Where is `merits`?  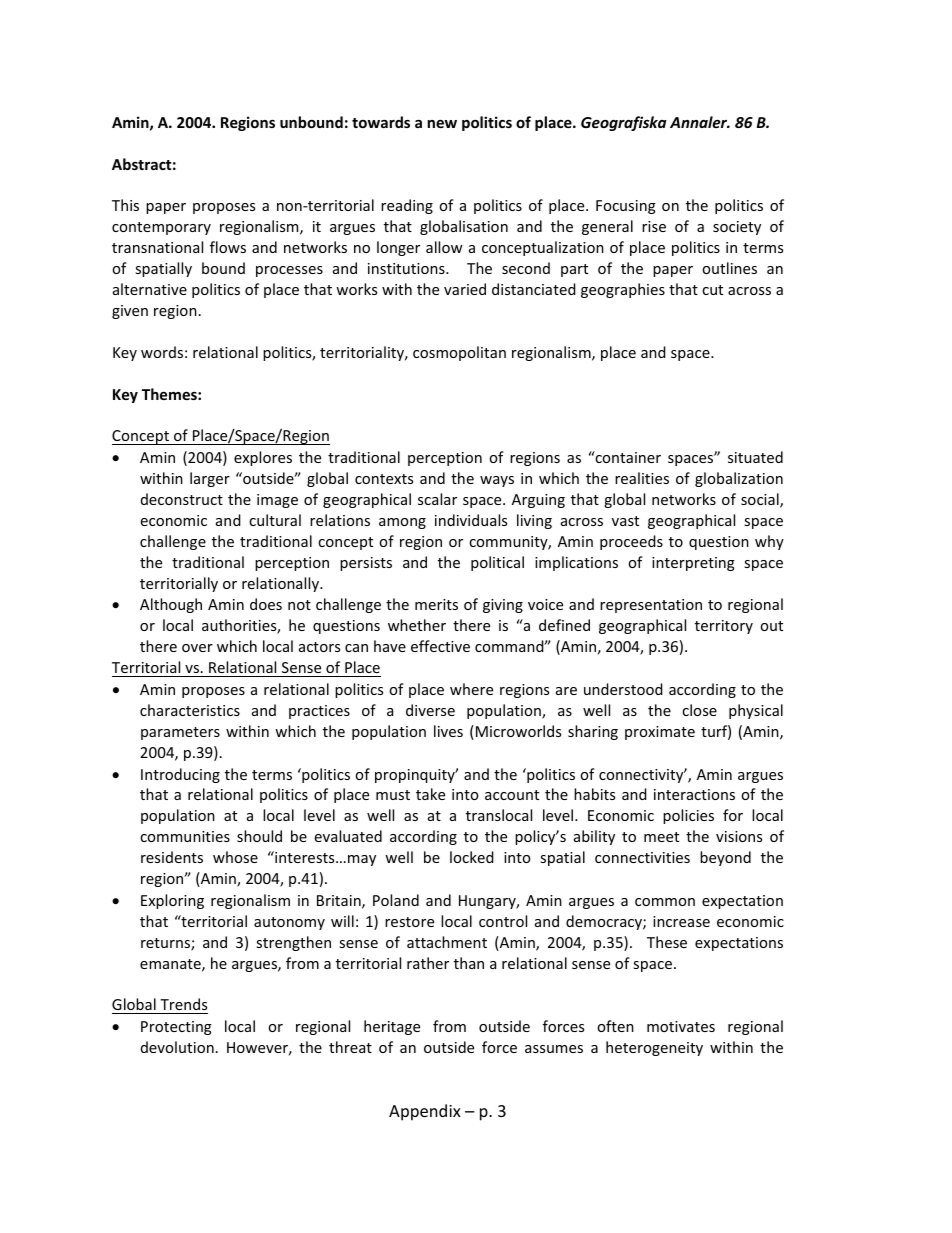 merits is located at coordinates (436, 604).
